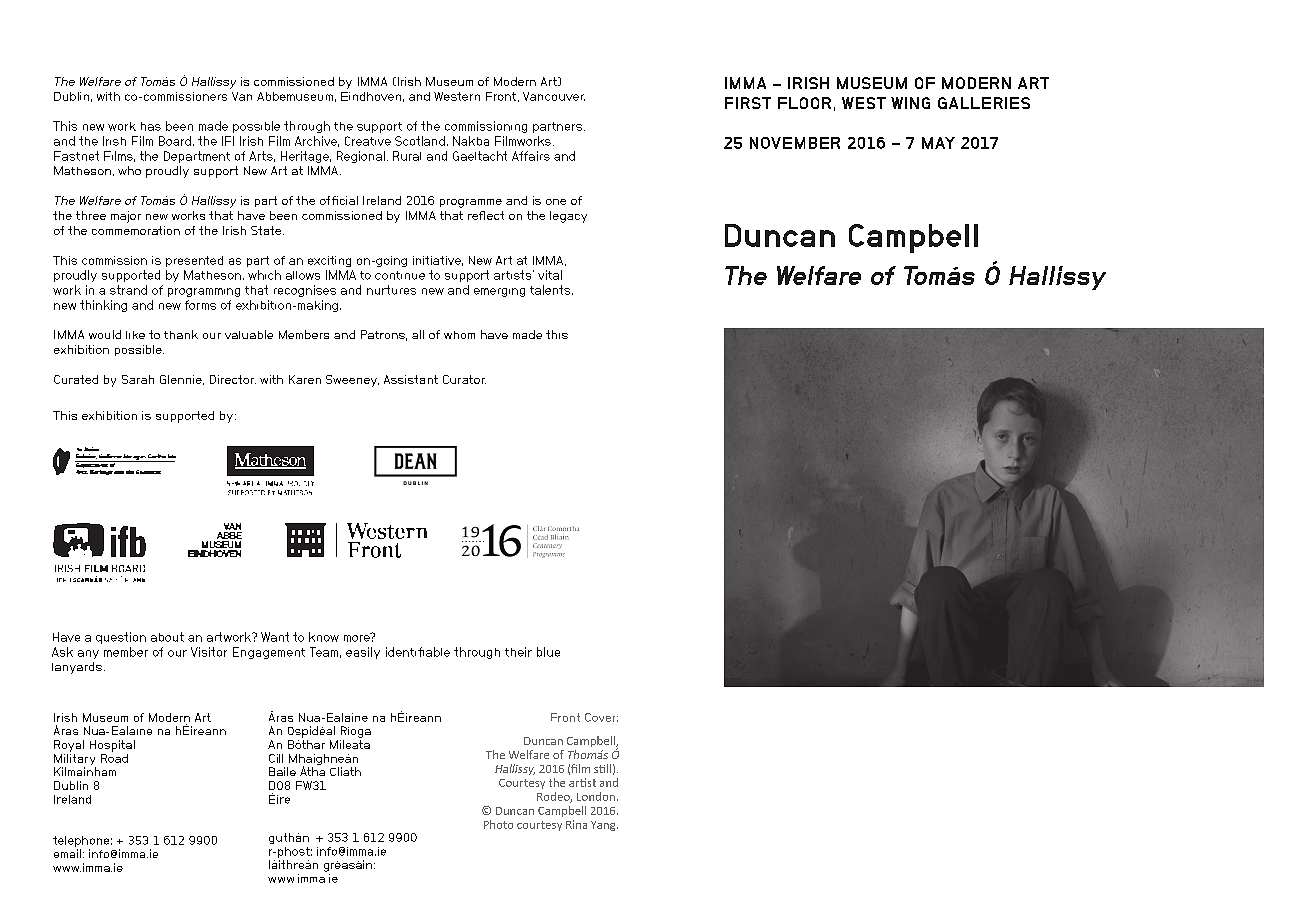 The image size is (1308, 924). I want to click on thank, so click(181, 334).
